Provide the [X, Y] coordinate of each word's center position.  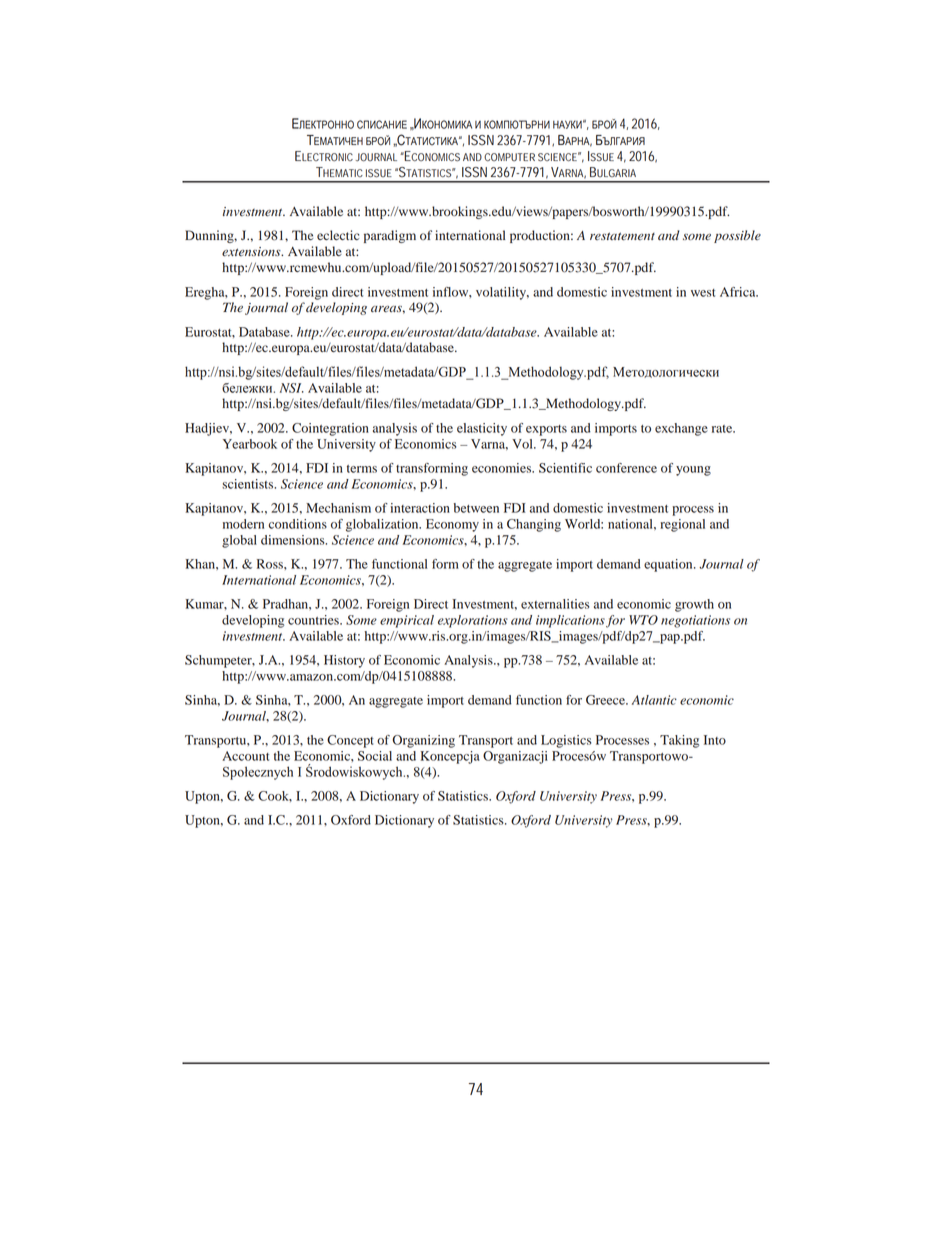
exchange [681, 429]
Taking [679, 741]
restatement [622, 236]
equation [669, 565]
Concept [350, 741]
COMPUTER [509, 157]
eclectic [338, 235]
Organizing [423, 741]
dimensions [294, 540]
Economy [452, 525]
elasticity [482, 429]
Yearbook [250, 444]
